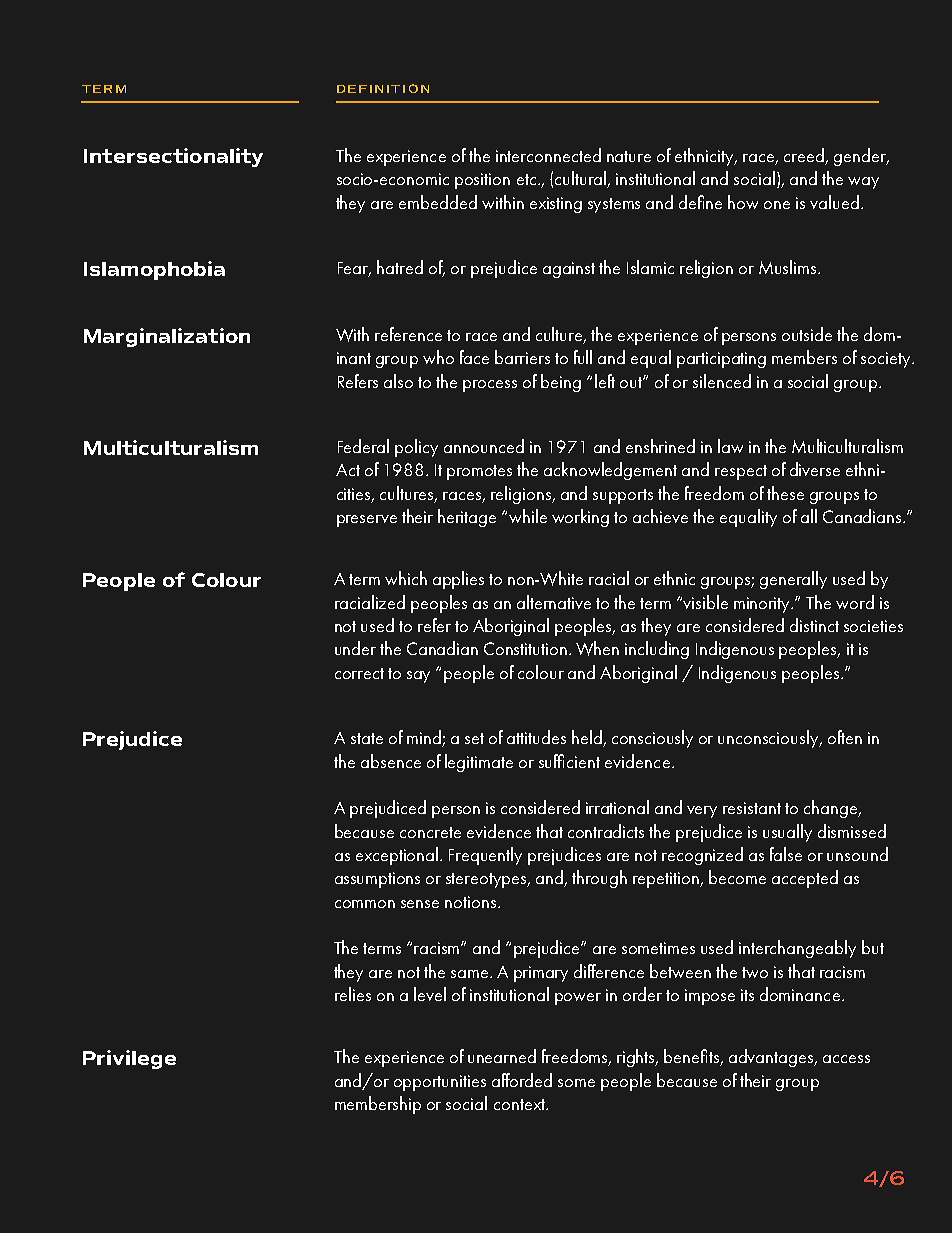 The width and height of the screenshot is (952, 1233). I want to click on generally, so click(793, 580).
